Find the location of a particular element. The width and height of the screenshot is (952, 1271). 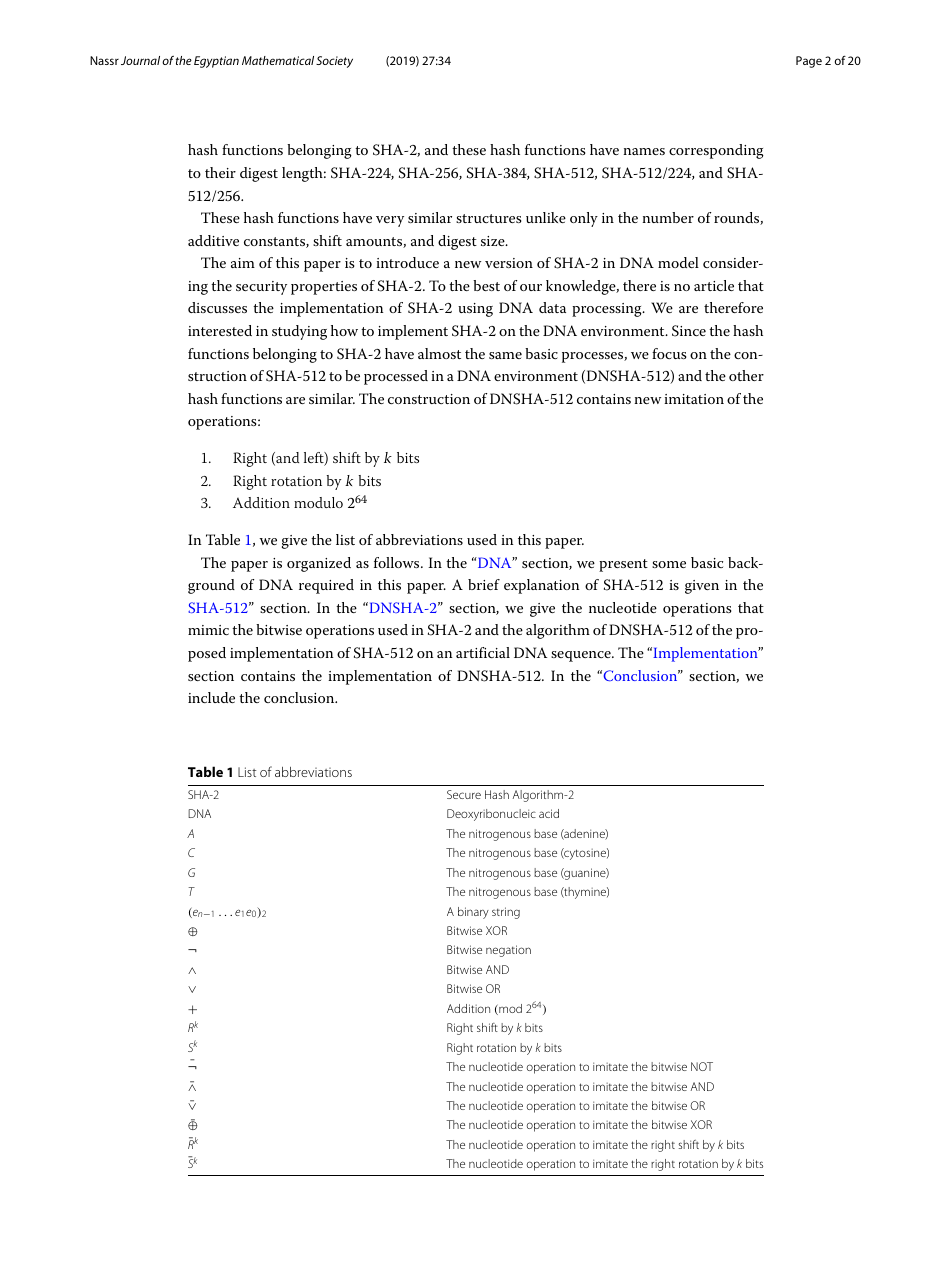

sequence is located at coordinates (582, 656).
